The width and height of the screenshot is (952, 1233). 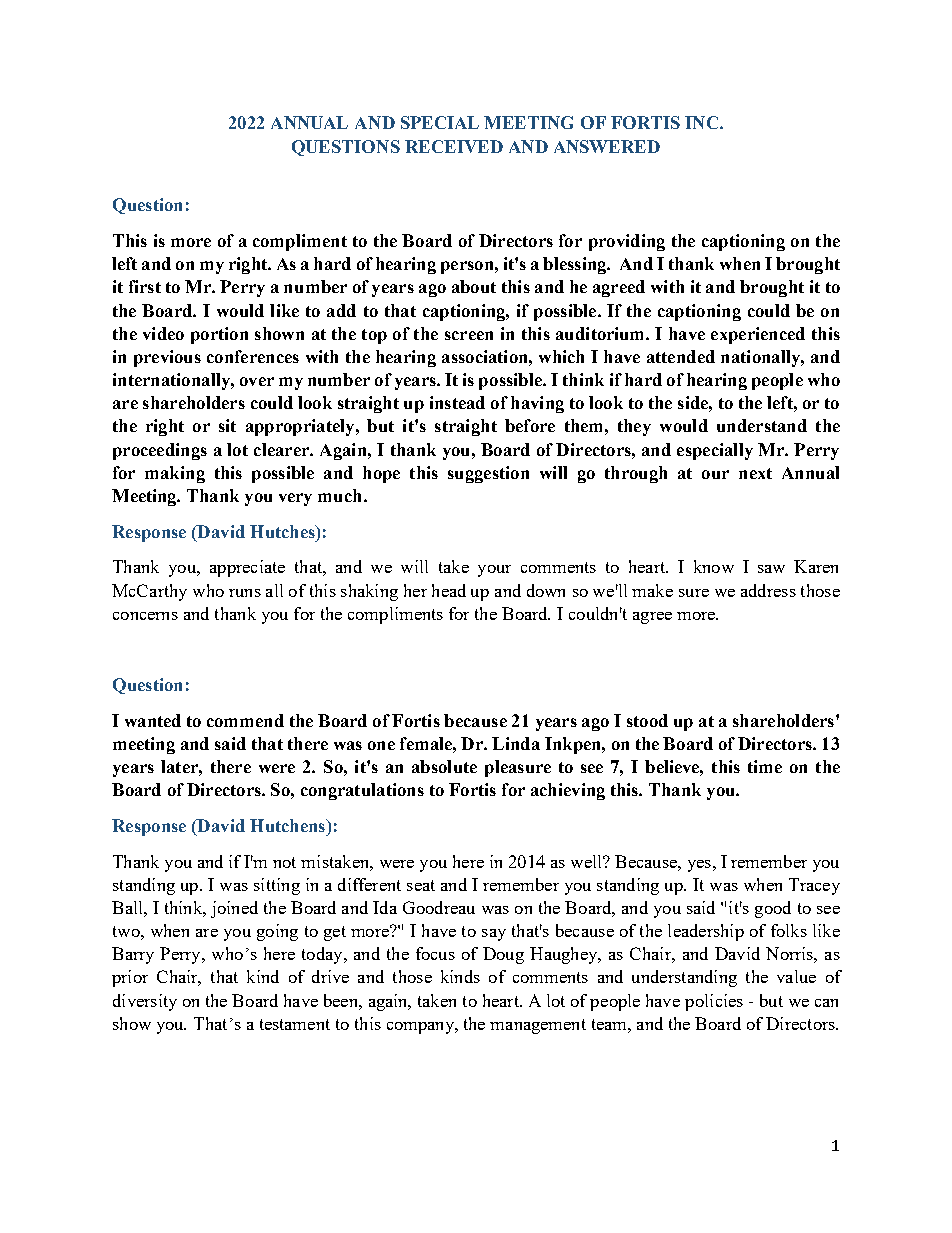 What do you see at coordinates (245, 720) in the screenshot?
I see `commend` at bounding box center [245, 720].
